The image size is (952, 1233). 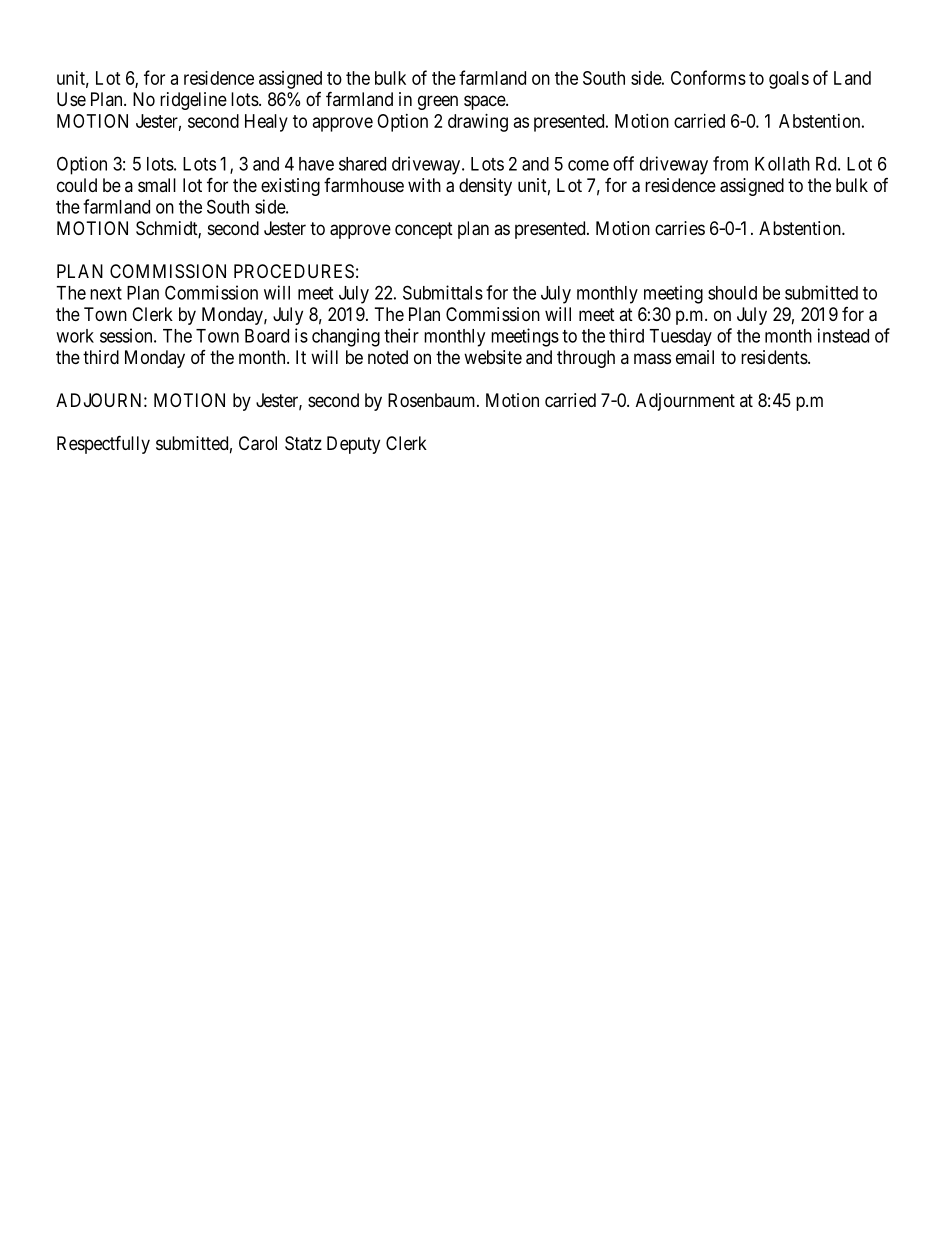 What do you see at coordinates (695, 357) in the image?
I see `email` at bounding box center [695, 357].
